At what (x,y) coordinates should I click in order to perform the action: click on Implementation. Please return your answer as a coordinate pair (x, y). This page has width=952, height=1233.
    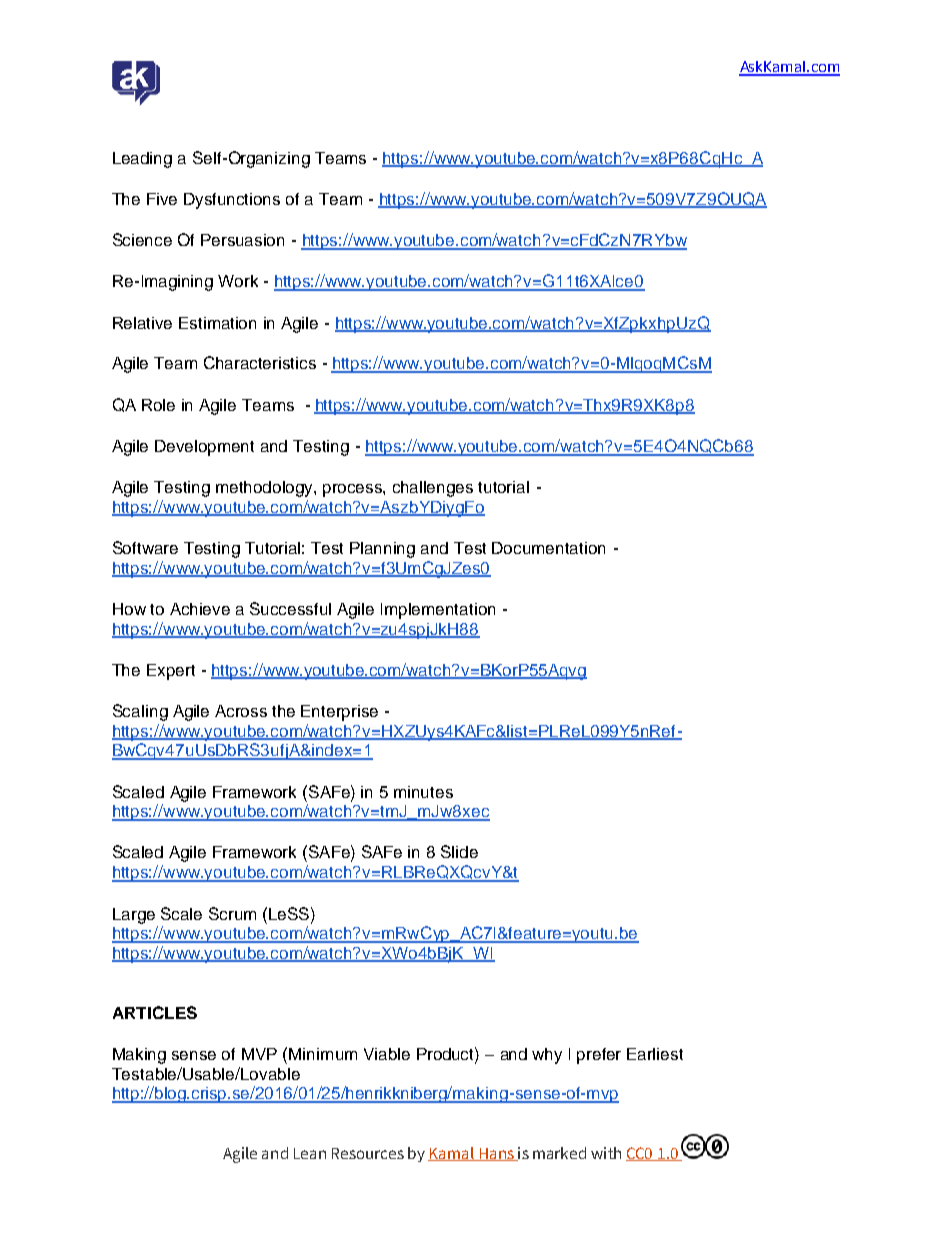
    Looking at the image, I should click on (438, 611).
